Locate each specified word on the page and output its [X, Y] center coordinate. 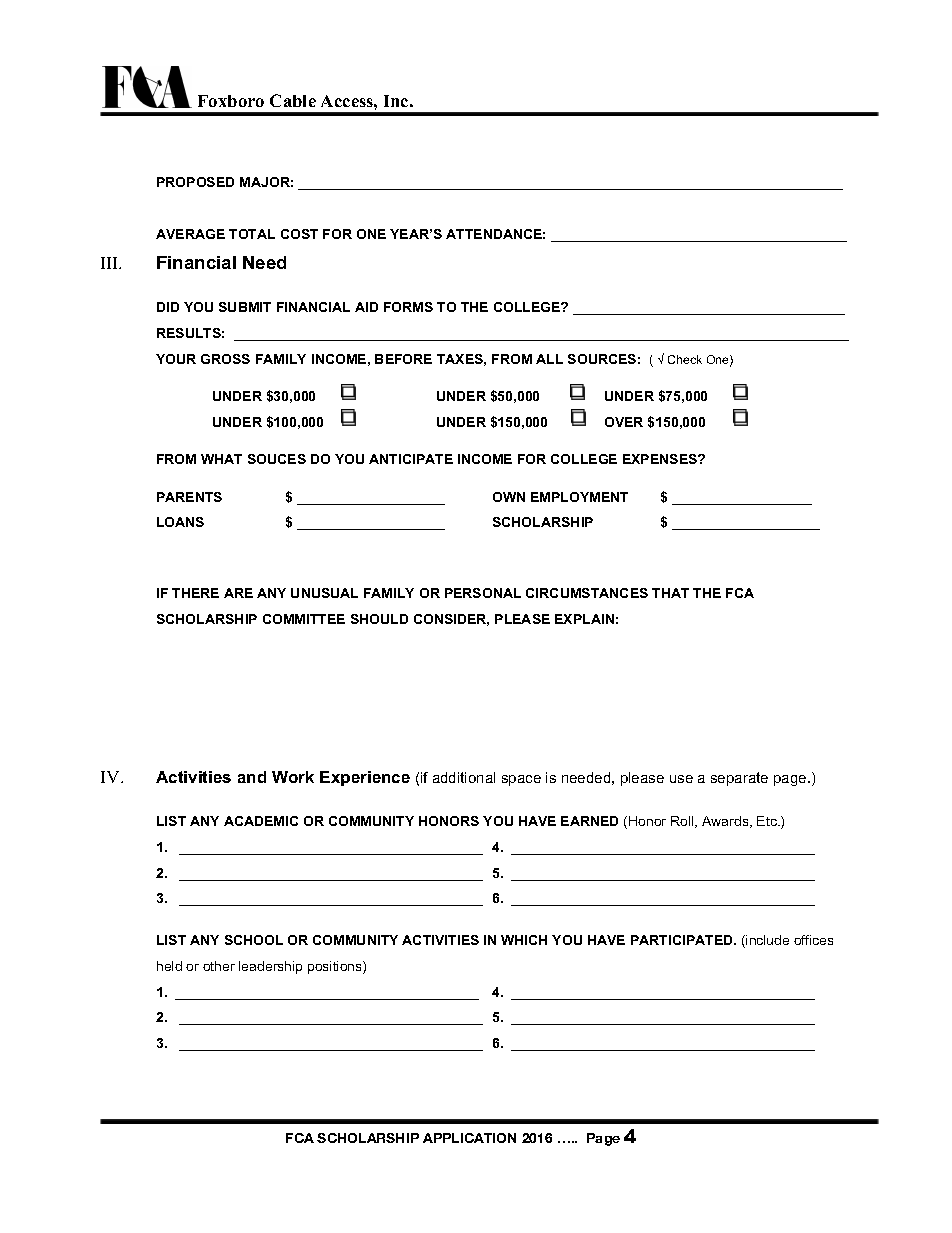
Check [685, 359]
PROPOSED [195, 182]
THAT [670, 593]
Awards [726, 822]
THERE [195, 593]
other [219, 966]
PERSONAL [483, 593]
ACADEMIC [261, 821]
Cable [293, 100]
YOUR [176, 359]
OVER [624, 422]
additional [464, 777]
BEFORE [403, 359]
